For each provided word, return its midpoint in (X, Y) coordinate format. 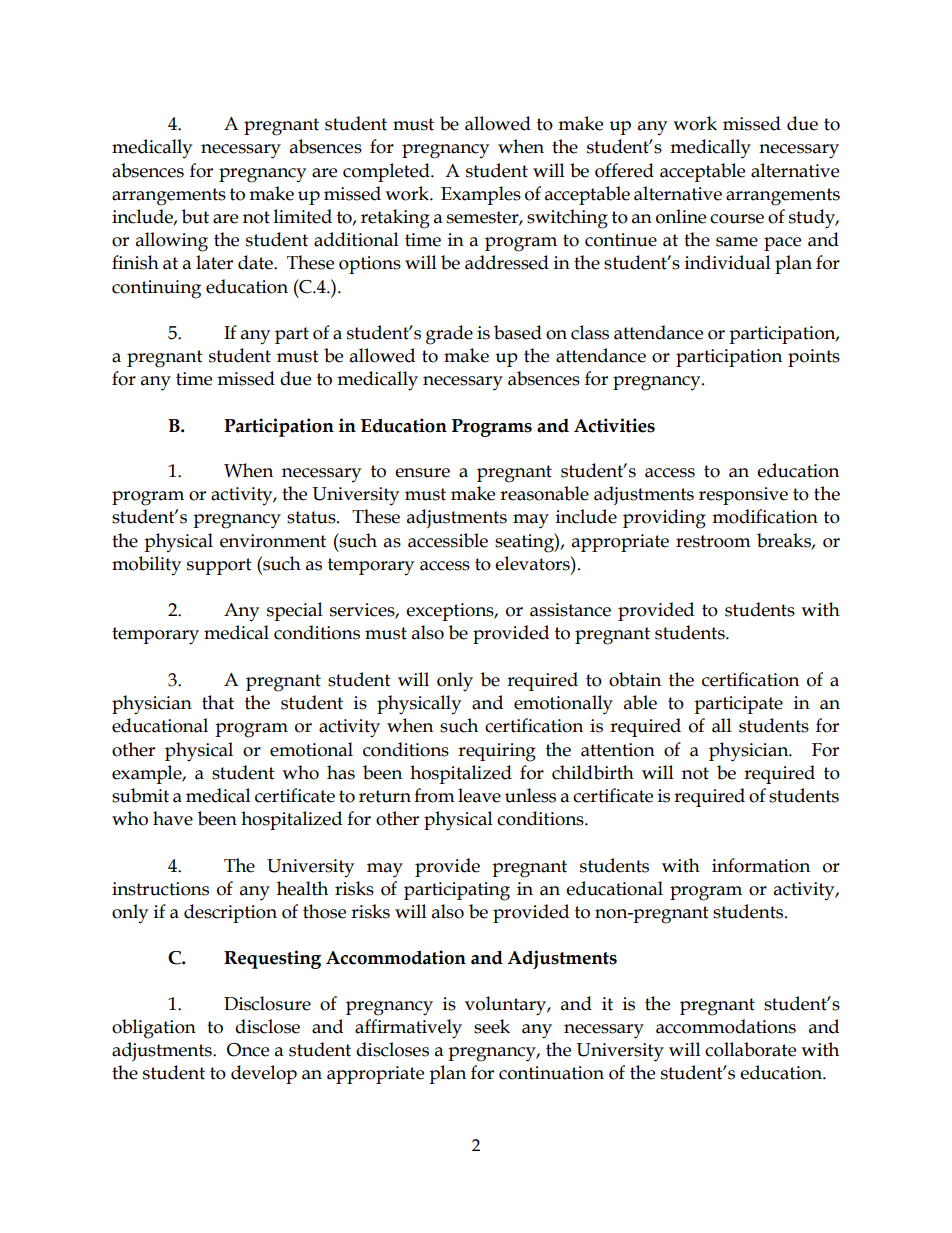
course (737, 219)
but (195, 216)
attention (618, 750)
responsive (743, 496)
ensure (422, 473)
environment (273, 541)
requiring (497, 752)
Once (248, 1050)
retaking (395, 219)
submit (140, 795)
